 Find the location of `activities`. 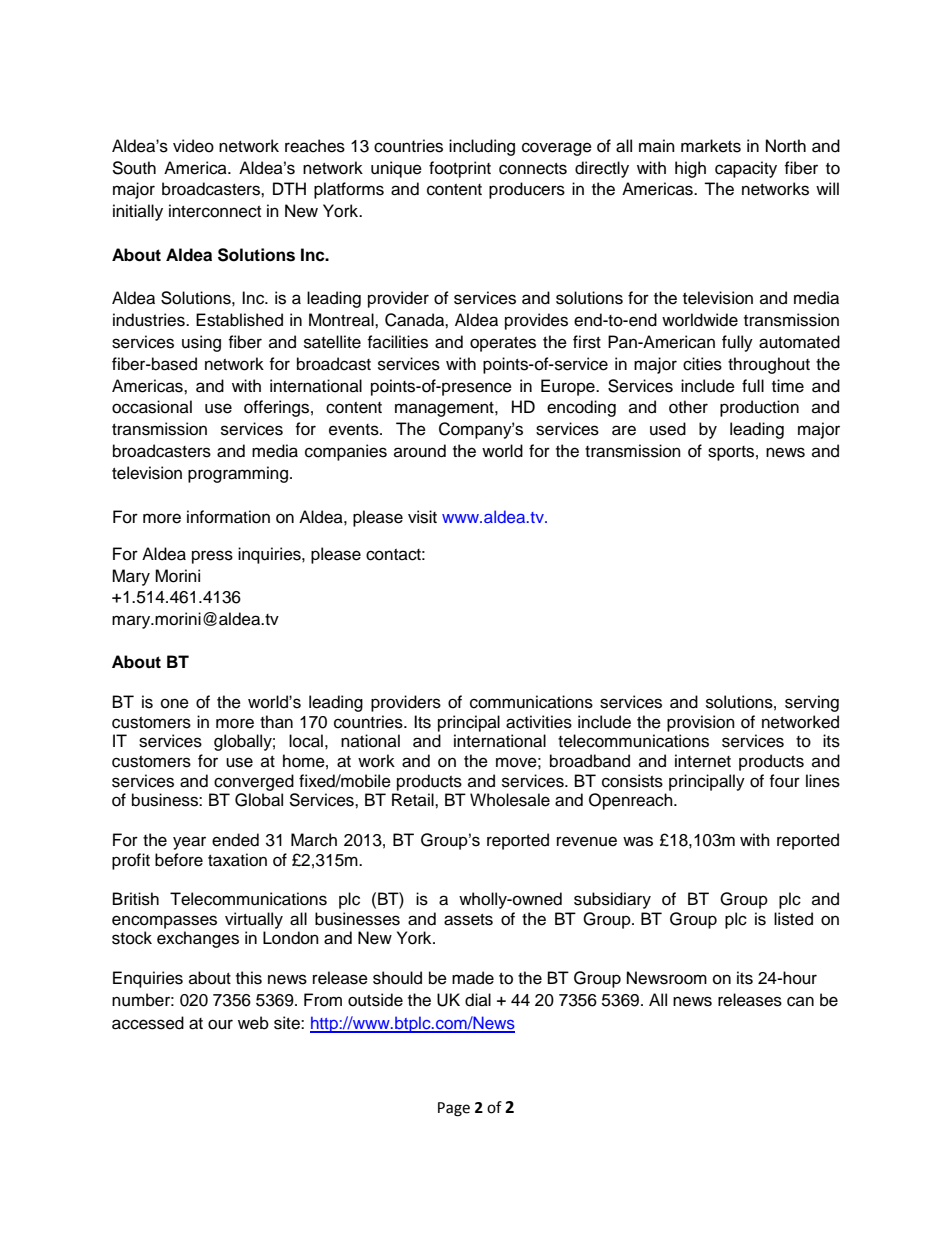

activities is located at coordinates (539, 722).
